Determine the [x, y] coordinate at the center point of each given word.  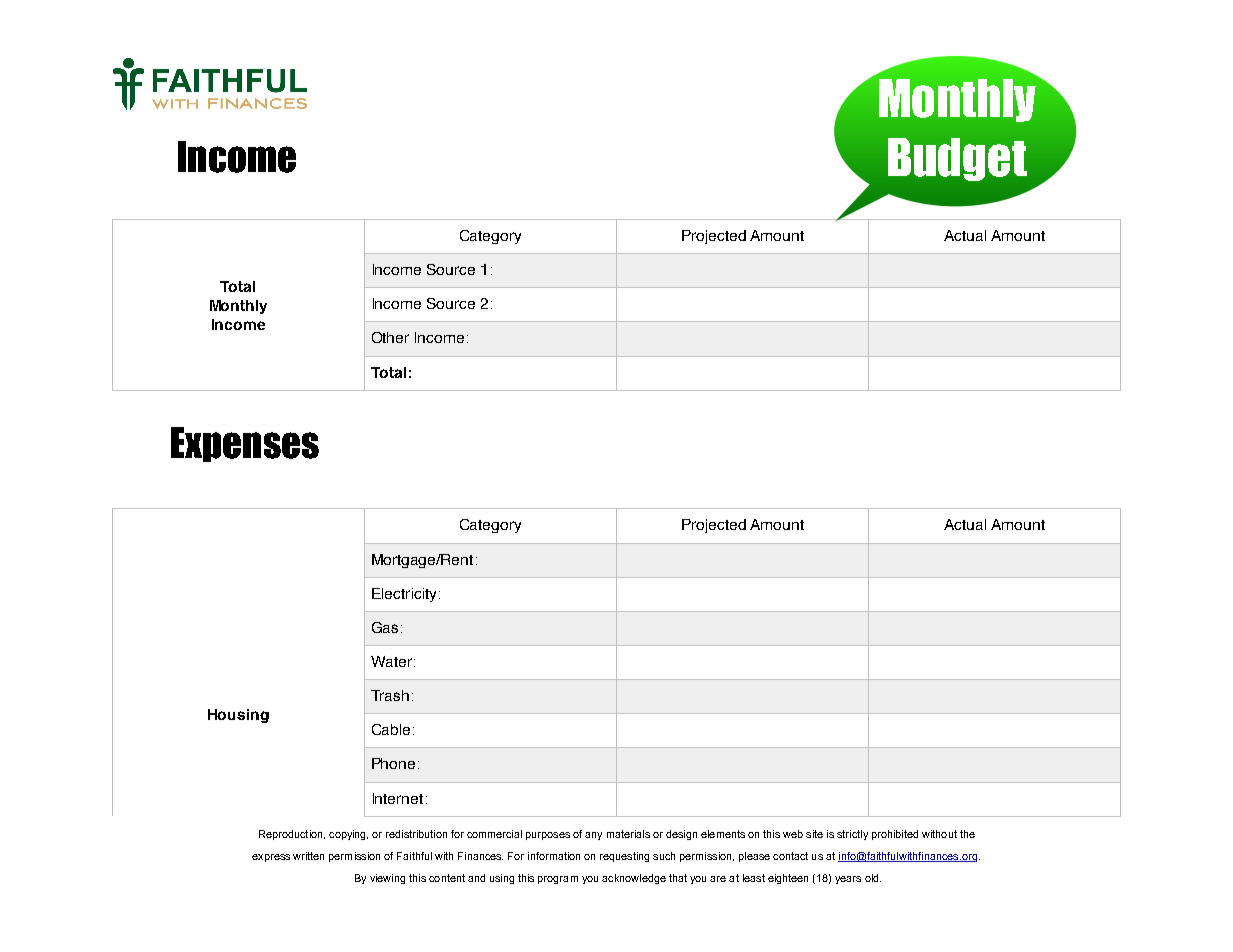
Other [390, 337]
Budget [957, 159]
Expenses [245, 444]
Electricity [406, 595]
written [308, 856]
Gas [385, 627]
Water [391, 661]
